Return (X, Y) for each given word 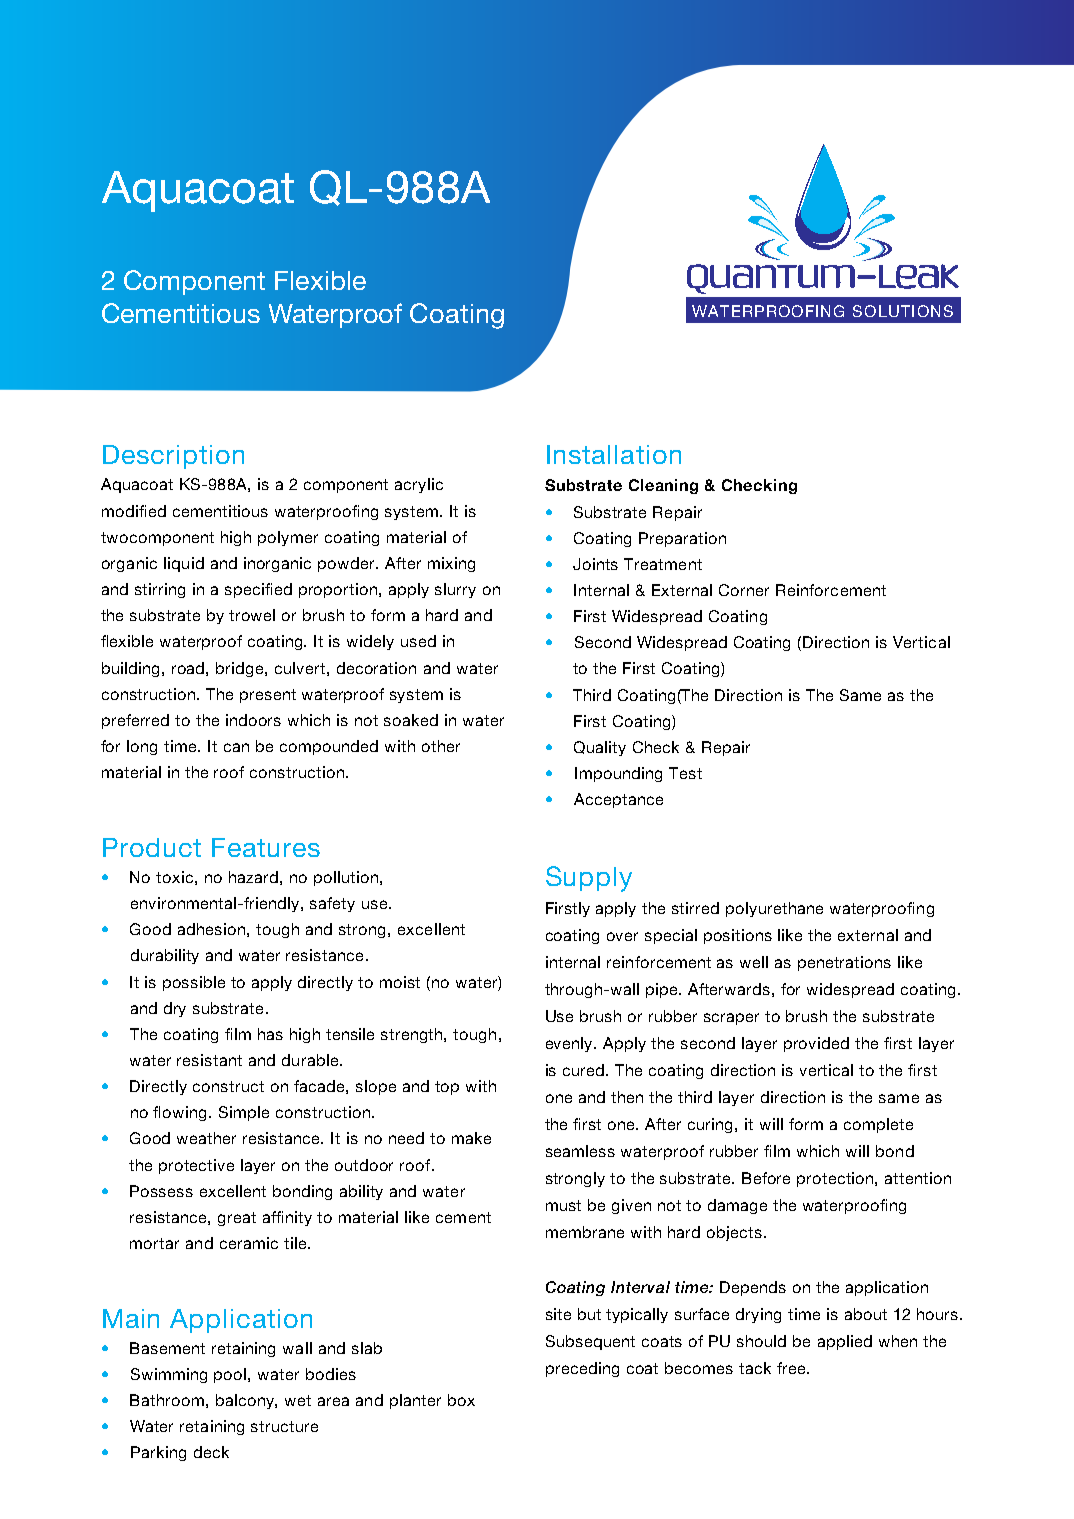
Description (173, 457)
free (792, 1368)
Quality (600, 748)
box (461, 1400)
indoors (253, 720)
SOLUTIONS (903, 311)
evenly (571, 1044)
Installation (614, 454)
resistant (209, 1060)
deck (211, 1452)
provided (816, 1044)
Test (685, 773)
